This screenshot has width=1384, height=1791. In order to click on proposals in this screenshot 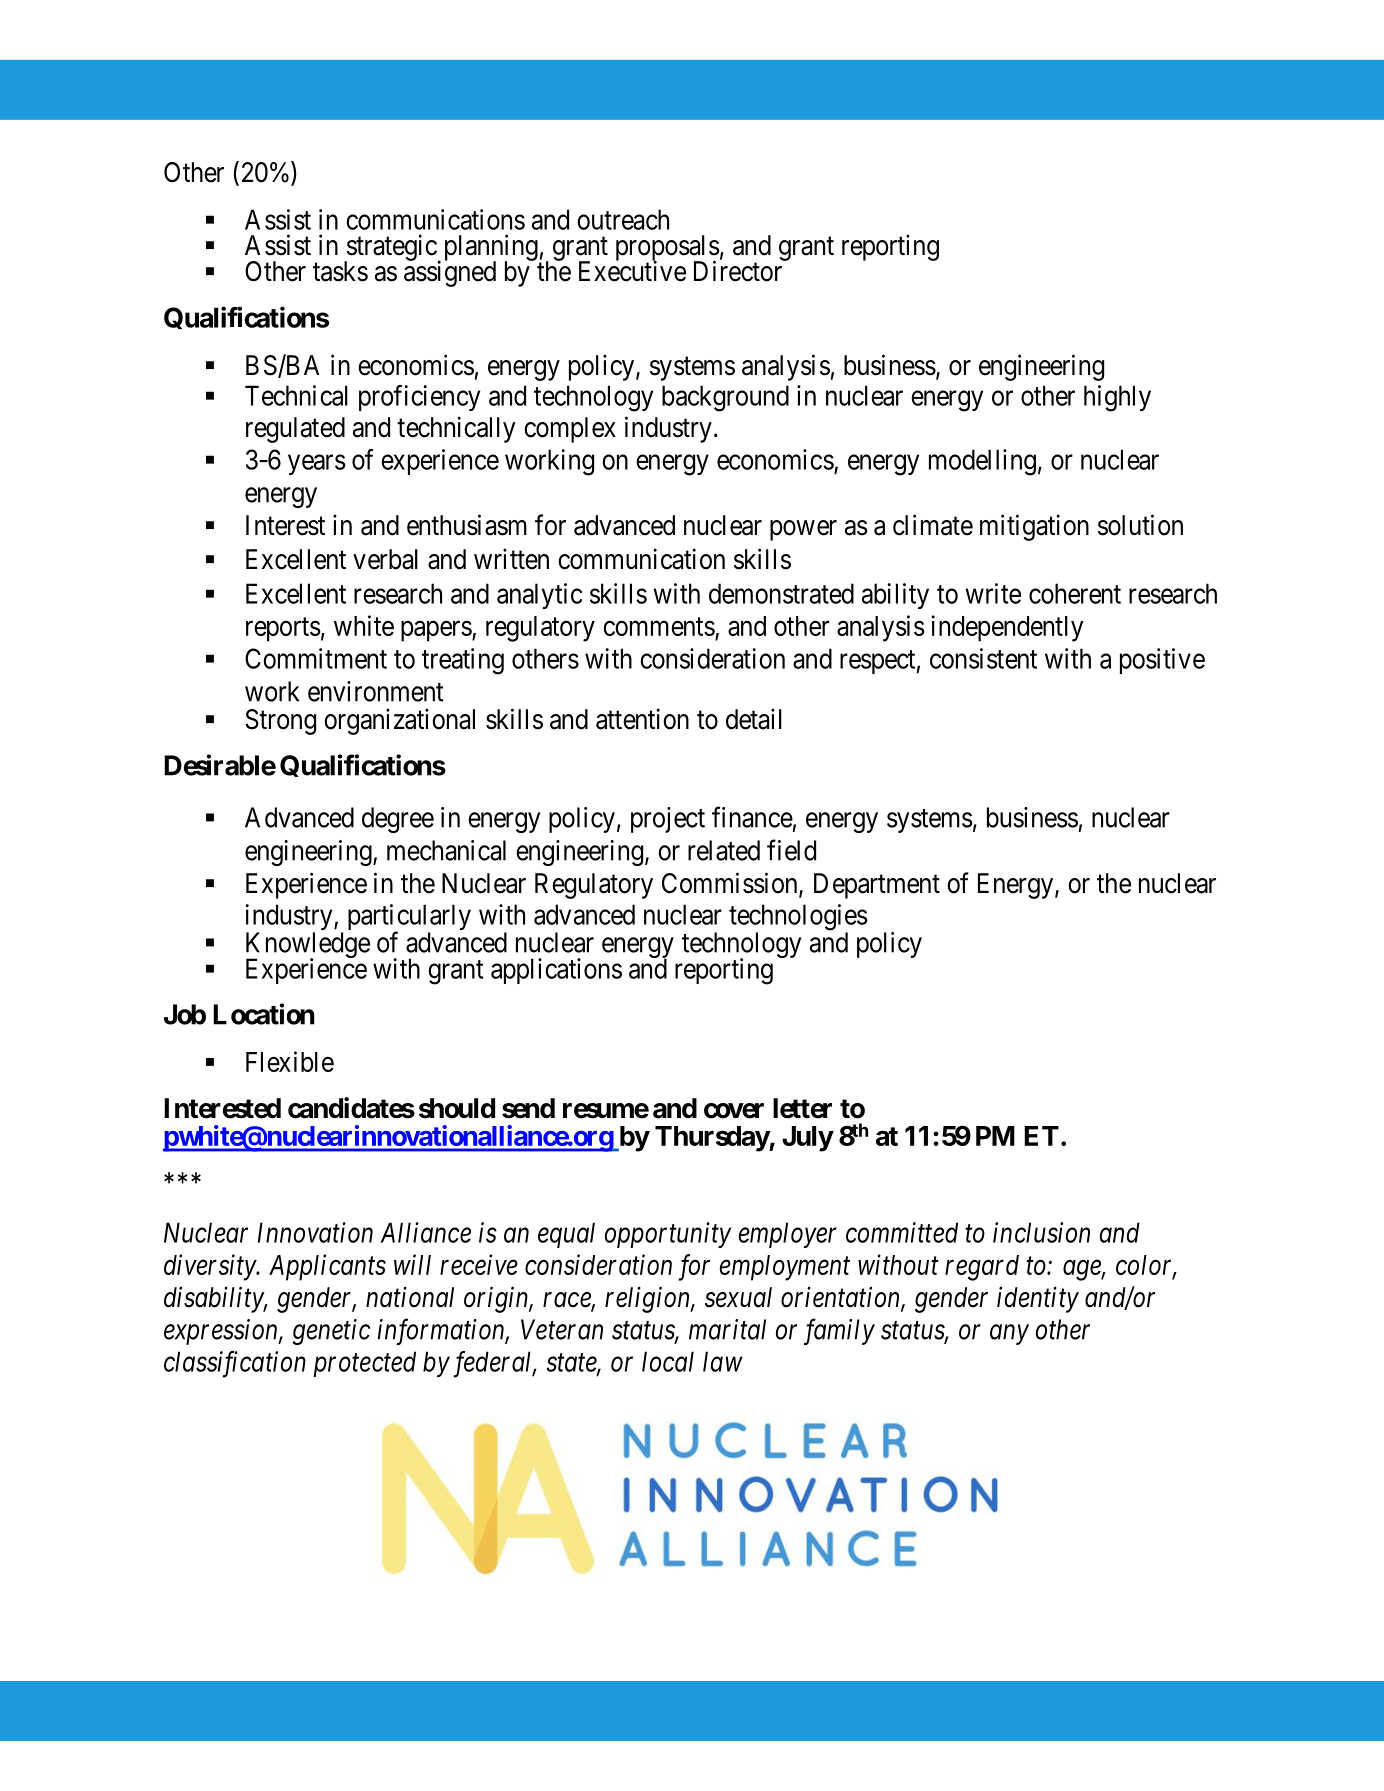, I will do `click(668, 249)`.
